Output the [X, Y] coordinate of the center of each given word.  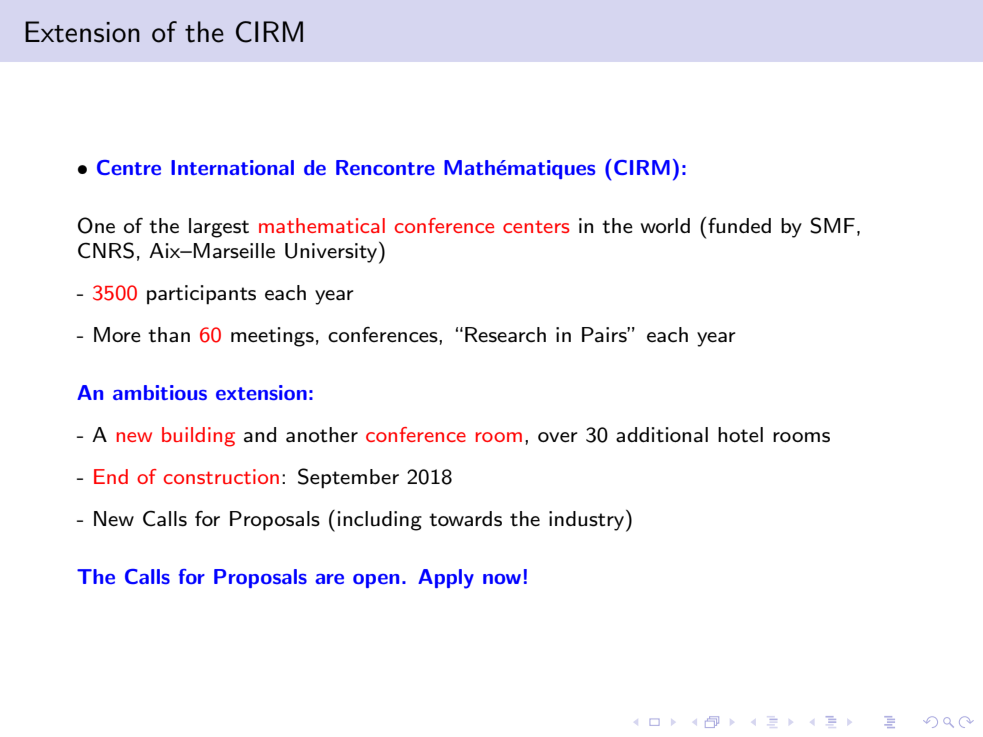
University [332, 253]
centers [536, 226]
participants [201, 295]
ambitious [160, 392]
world [665, 225]
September [348, 478]
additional [662, 435]
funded [739, 226]
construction [221, 476]
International [232, 167]
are [329, 579]
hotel [740, 435]
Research [505, 335]
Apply [446, 579]
